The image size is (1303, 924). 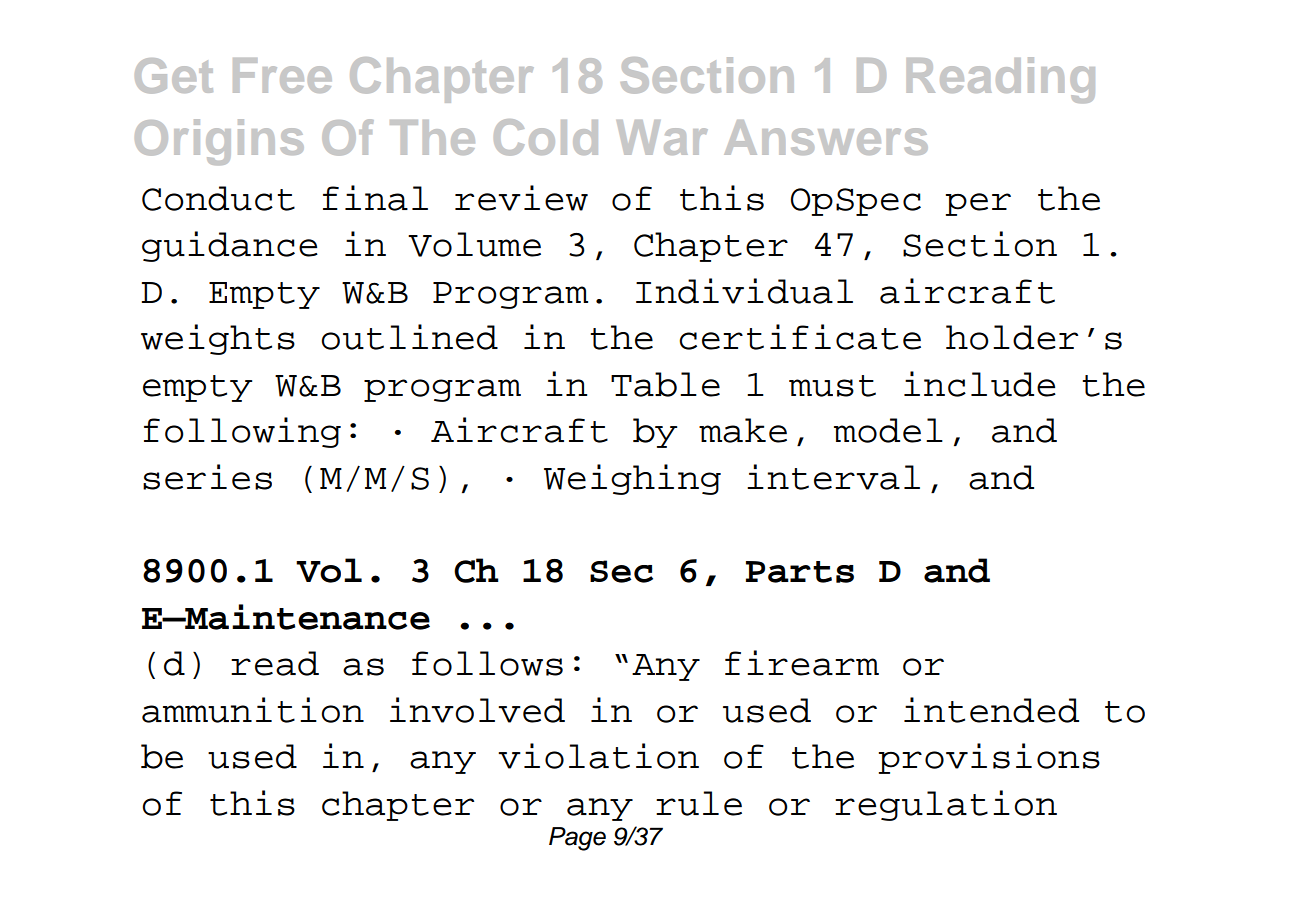 I want to click on Table, so click(x=665, y=384).
